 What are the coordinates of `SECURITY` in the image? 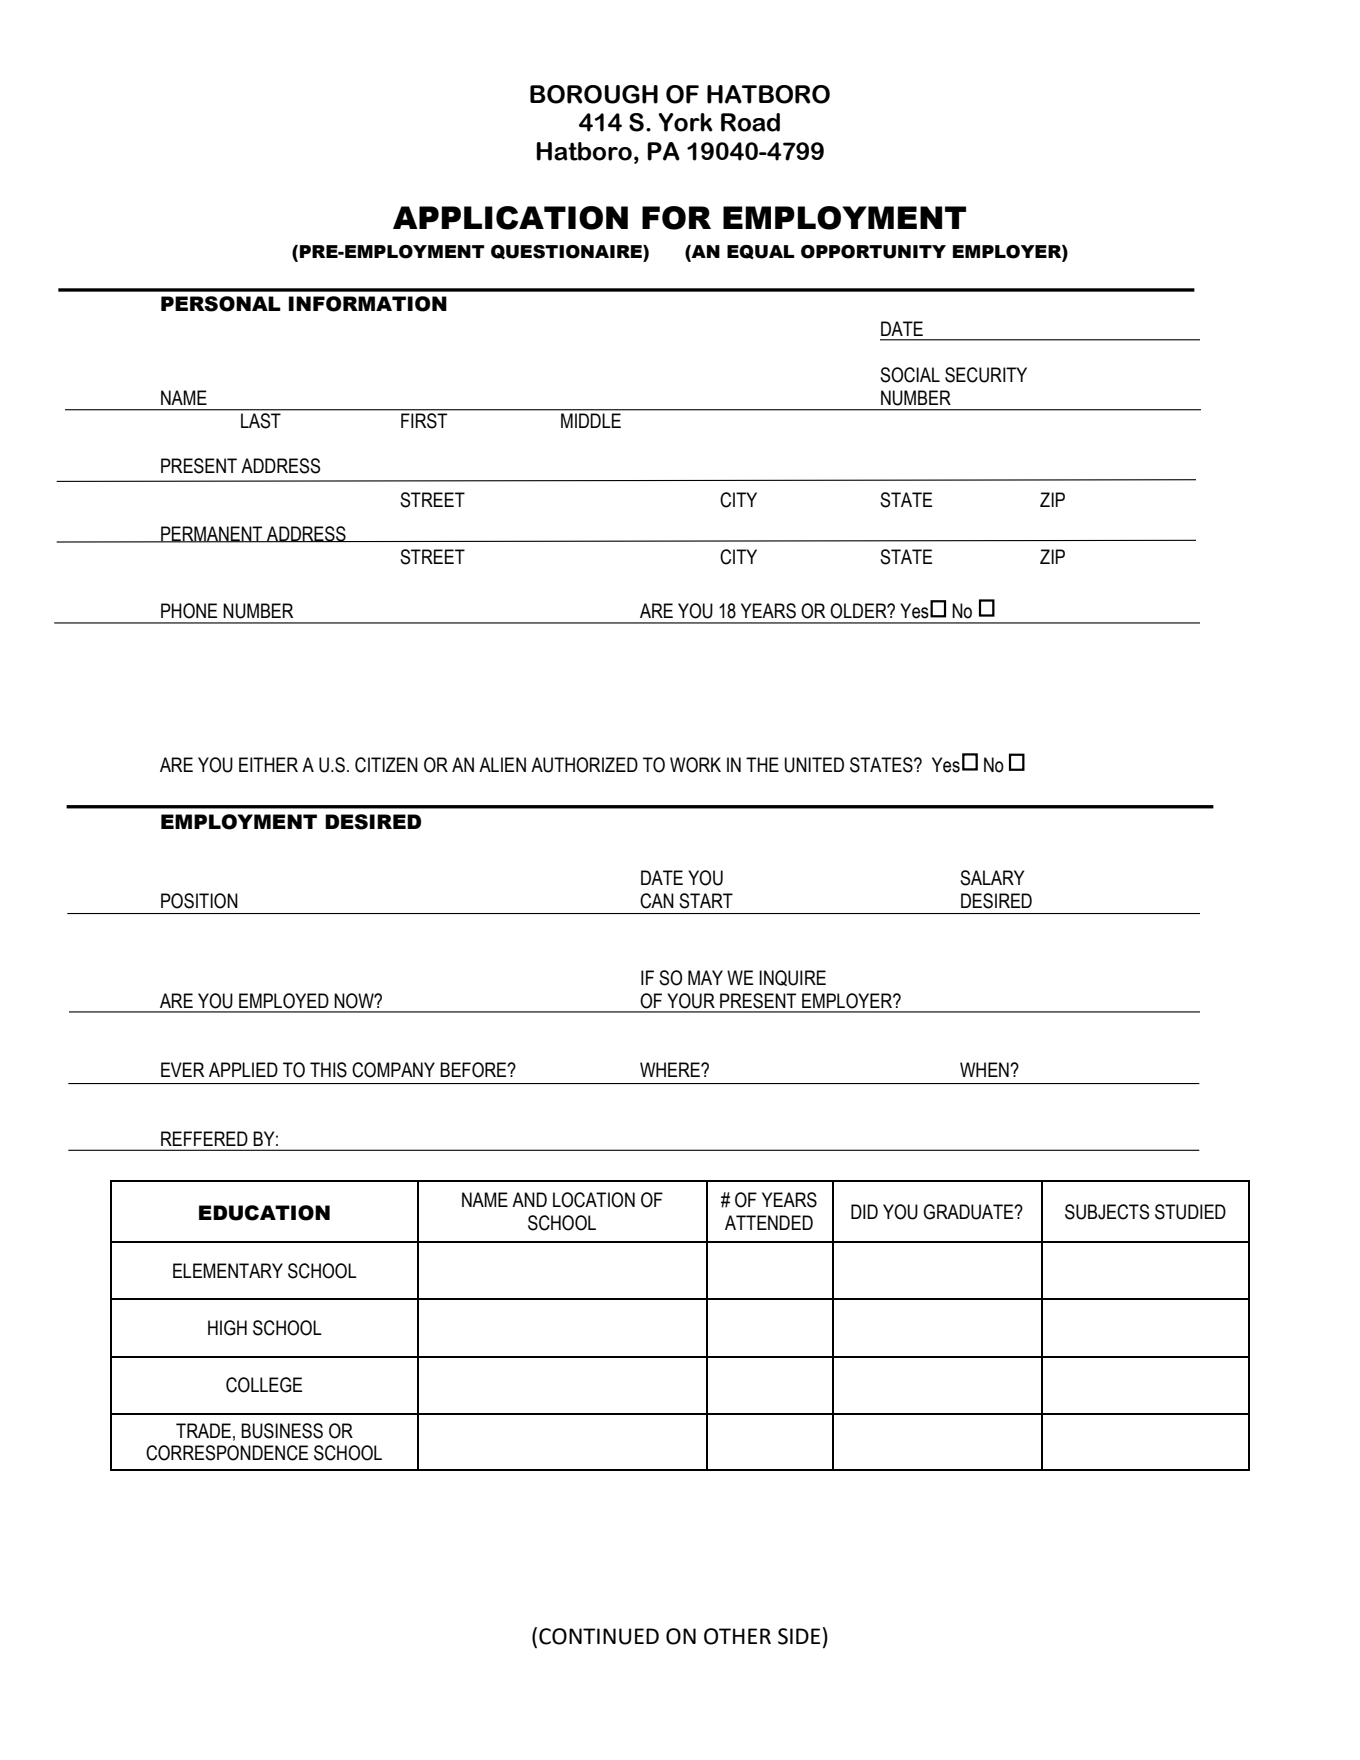 It's located at (986, 375).
